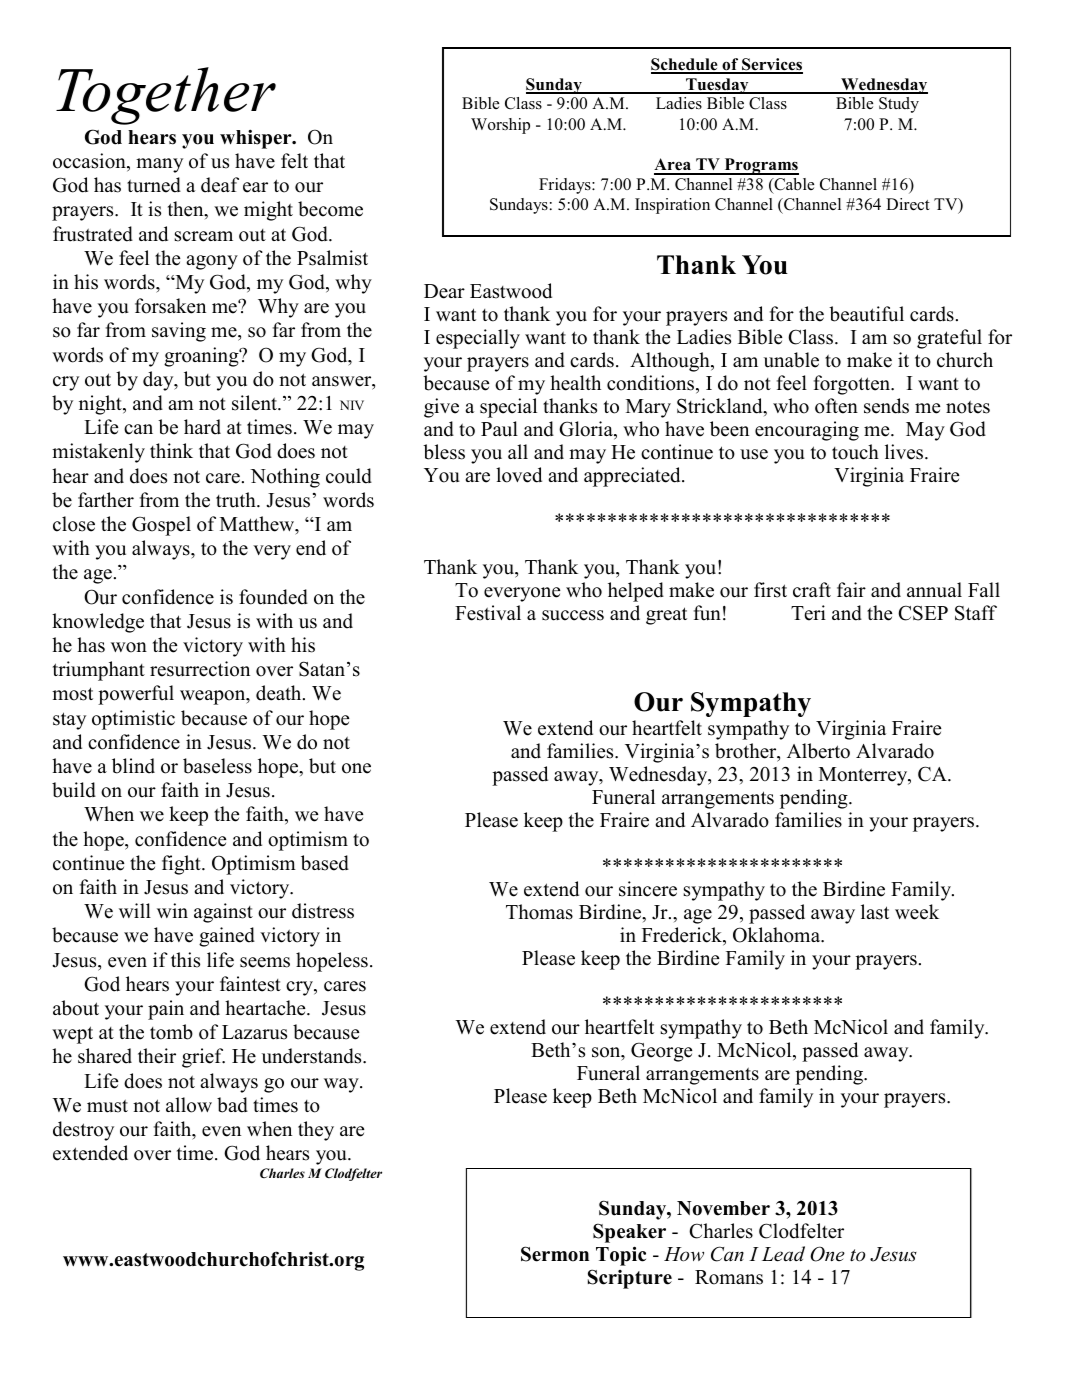  Describe the element at coordinates (818, 751) in the screenshot. I see `Alberto` at that location.
